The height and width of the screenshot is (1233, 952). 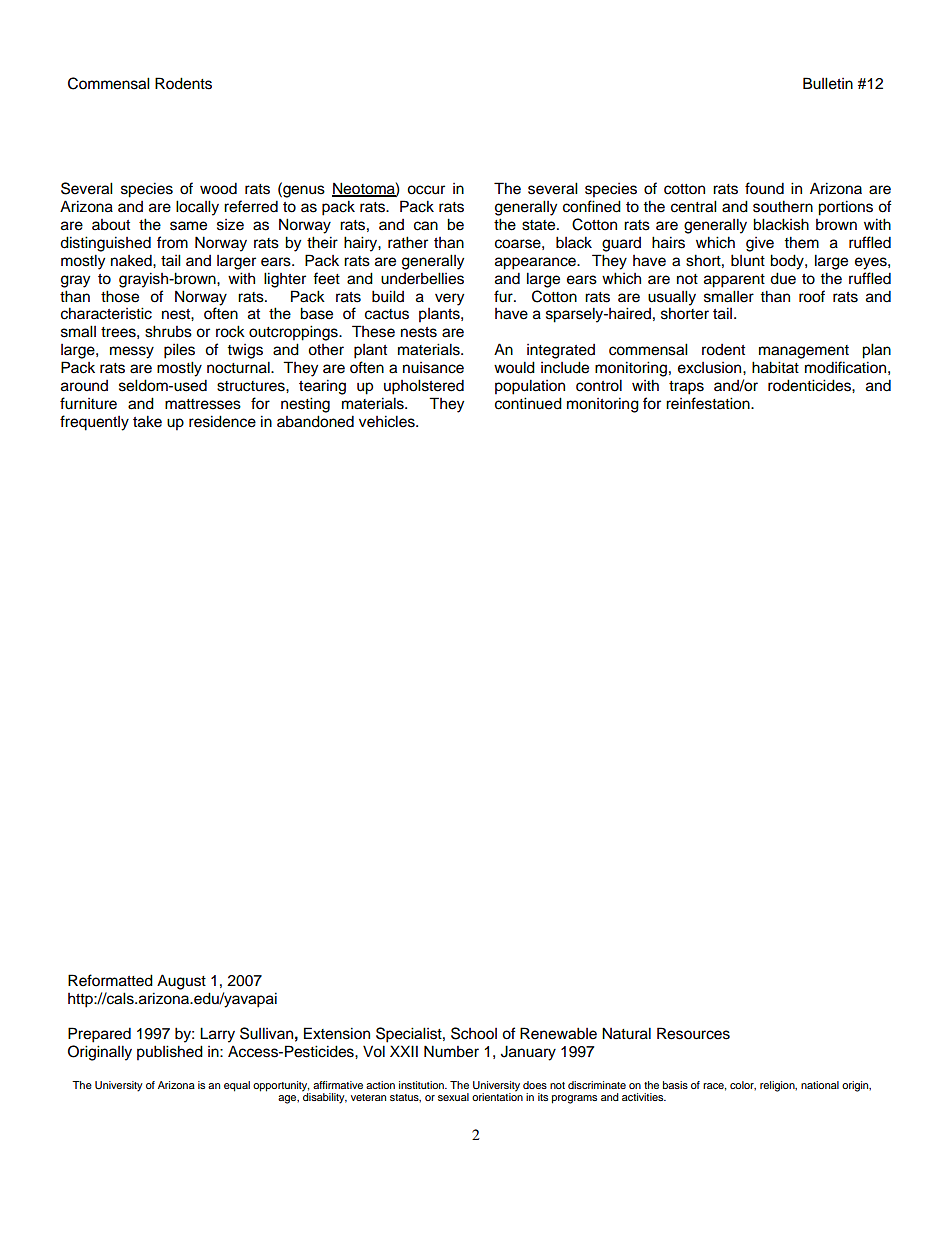 What do you see at coordinates (218, 188) in the screenshot?
I see `wood` at bounding box center [218, 188].
